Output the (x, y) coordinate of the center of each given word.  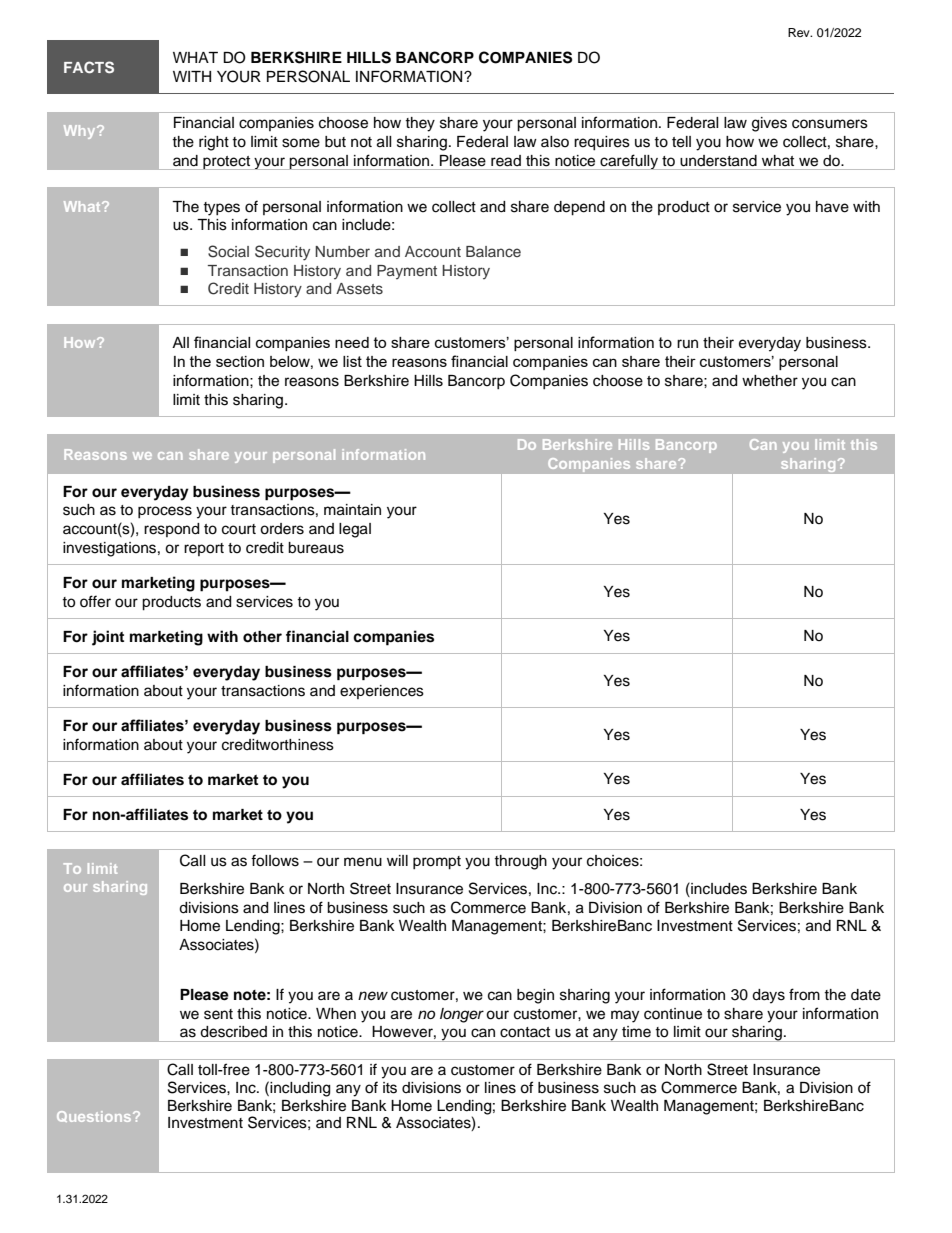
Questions (95, 1116)
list (352, 361)
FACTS (89, 67)
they (420, 124)
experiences (382, 692)
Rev (800, 32)
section (240, 361)
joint (108, 638)
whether (770, 381)
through (520, 862)
